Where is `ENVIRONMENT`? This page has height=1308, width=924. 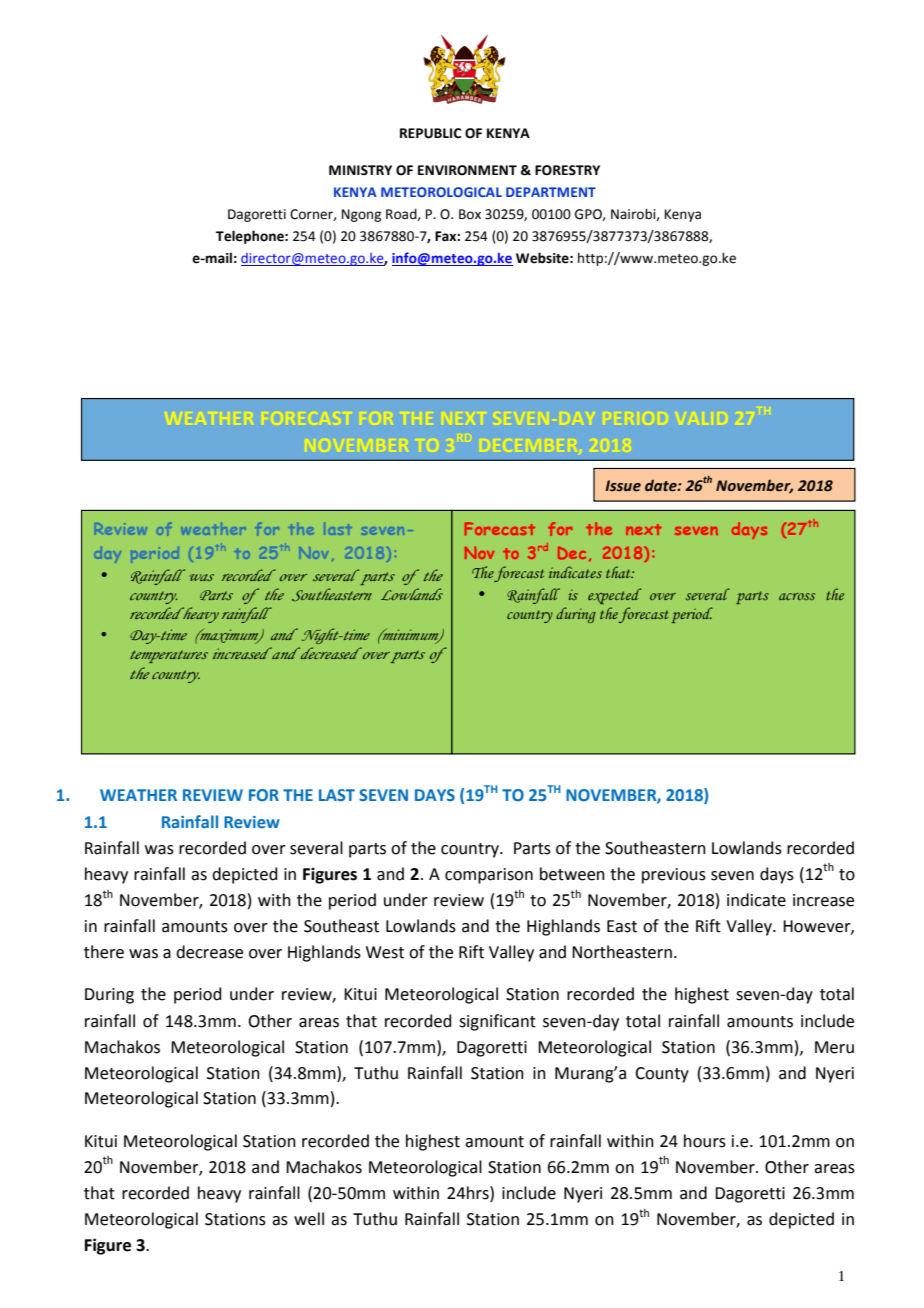
ENVIRONMENT is located at coordinates (467, 170).
